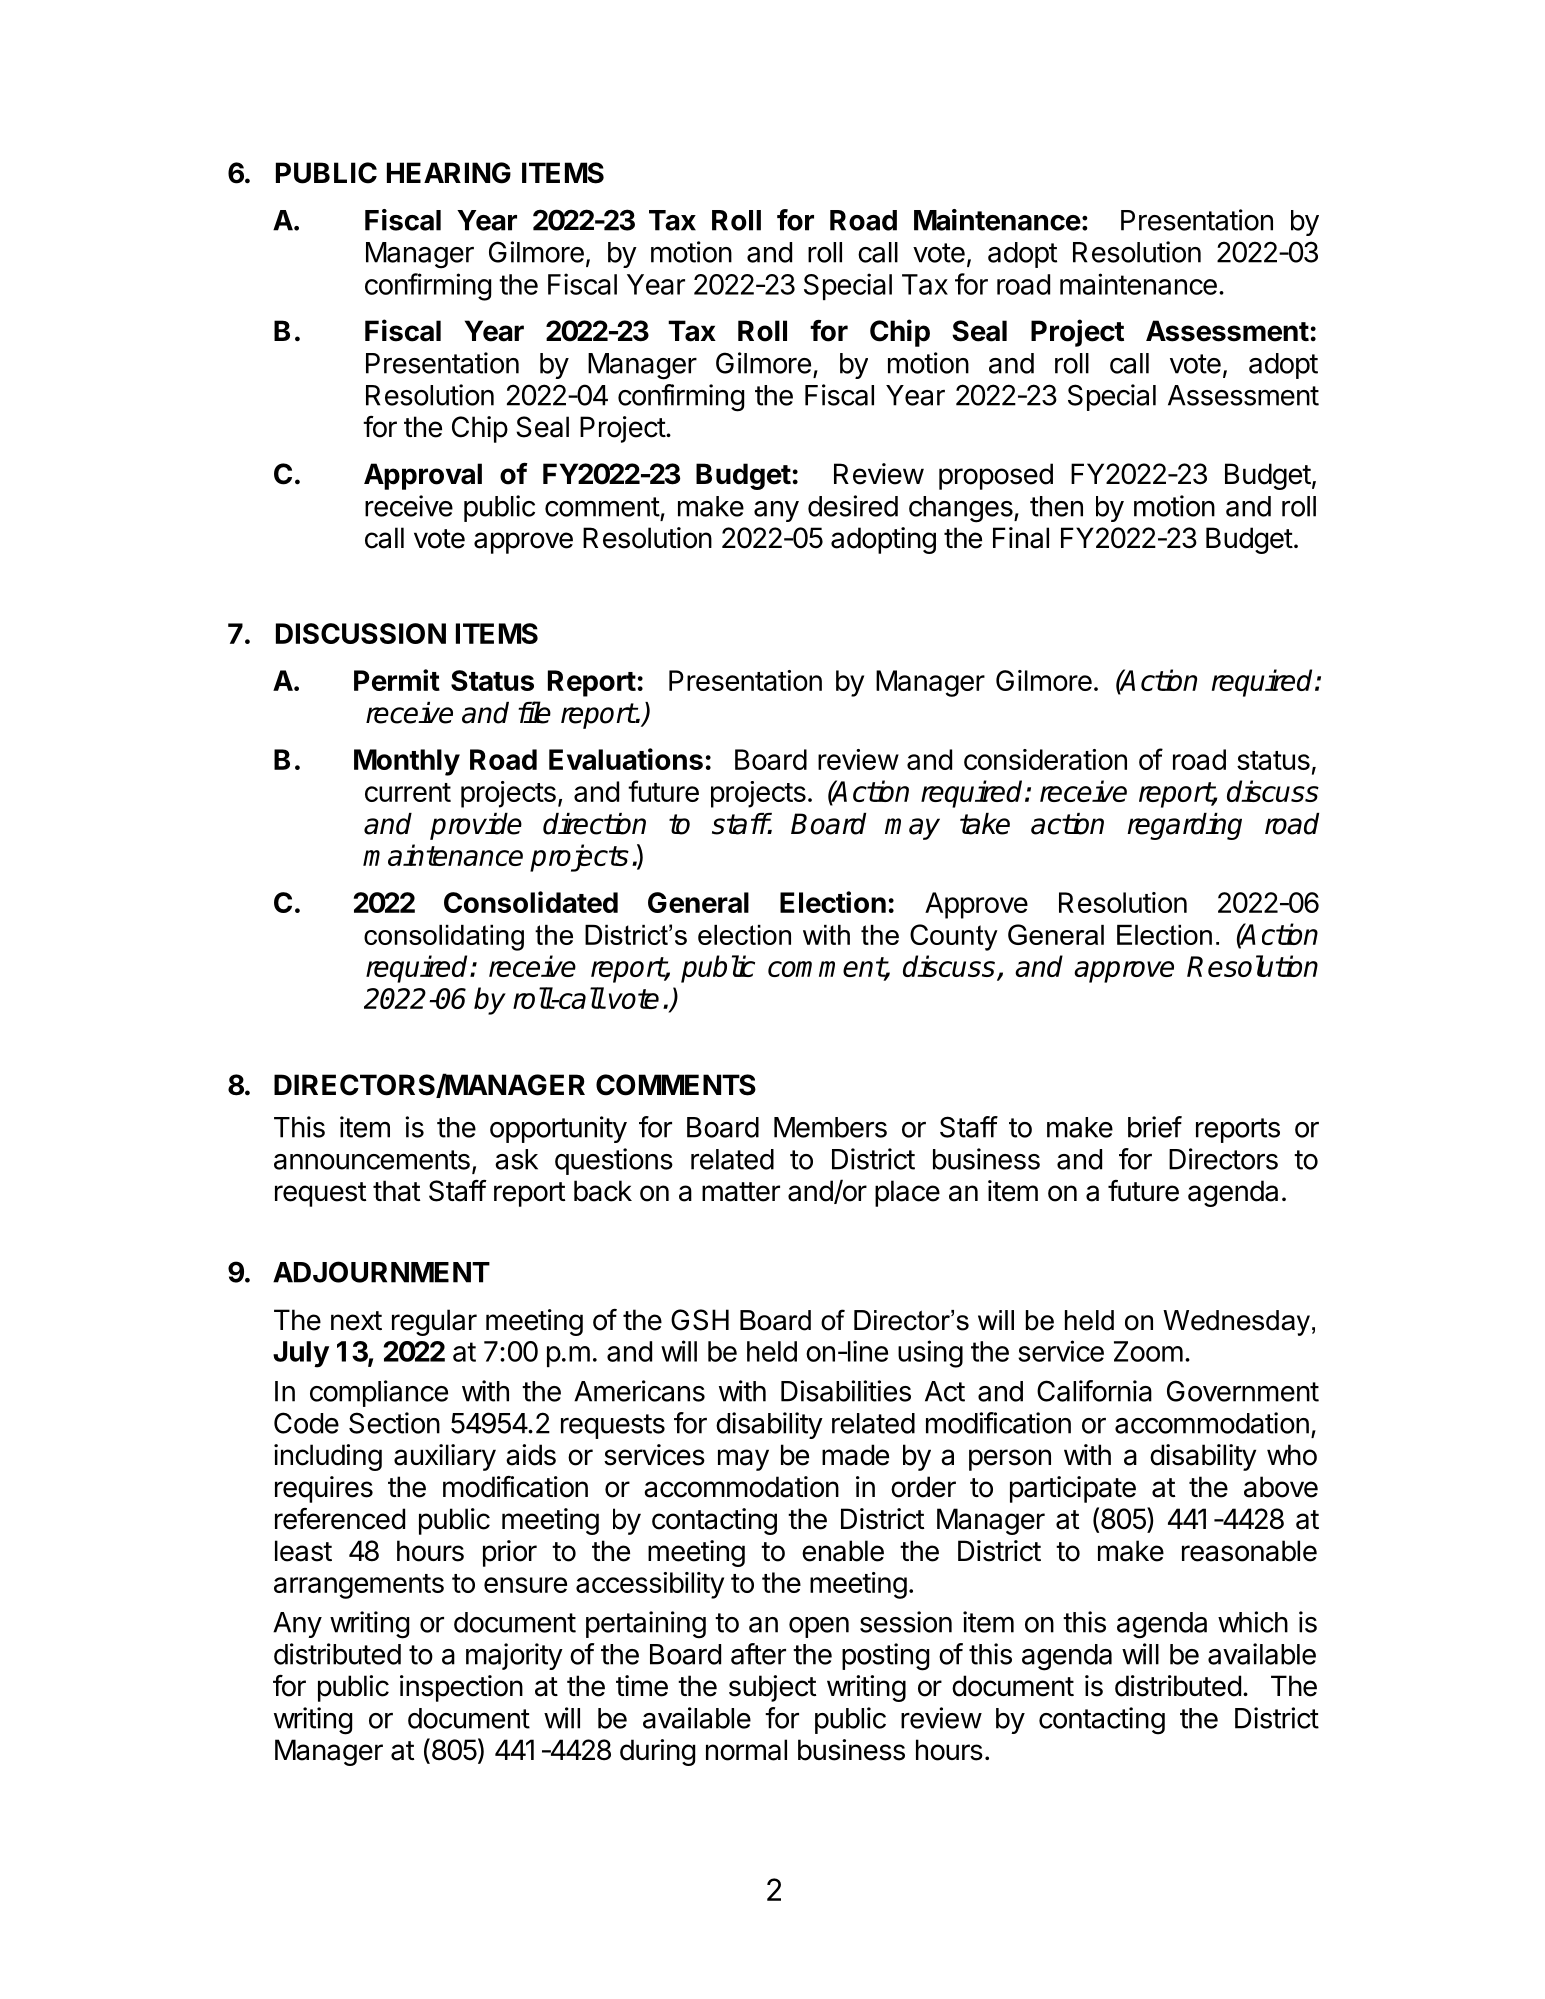  What do you see at coordinates (461, 1688) in the screenshot?
I see `inspection` at bounding box center [461, 1688].
